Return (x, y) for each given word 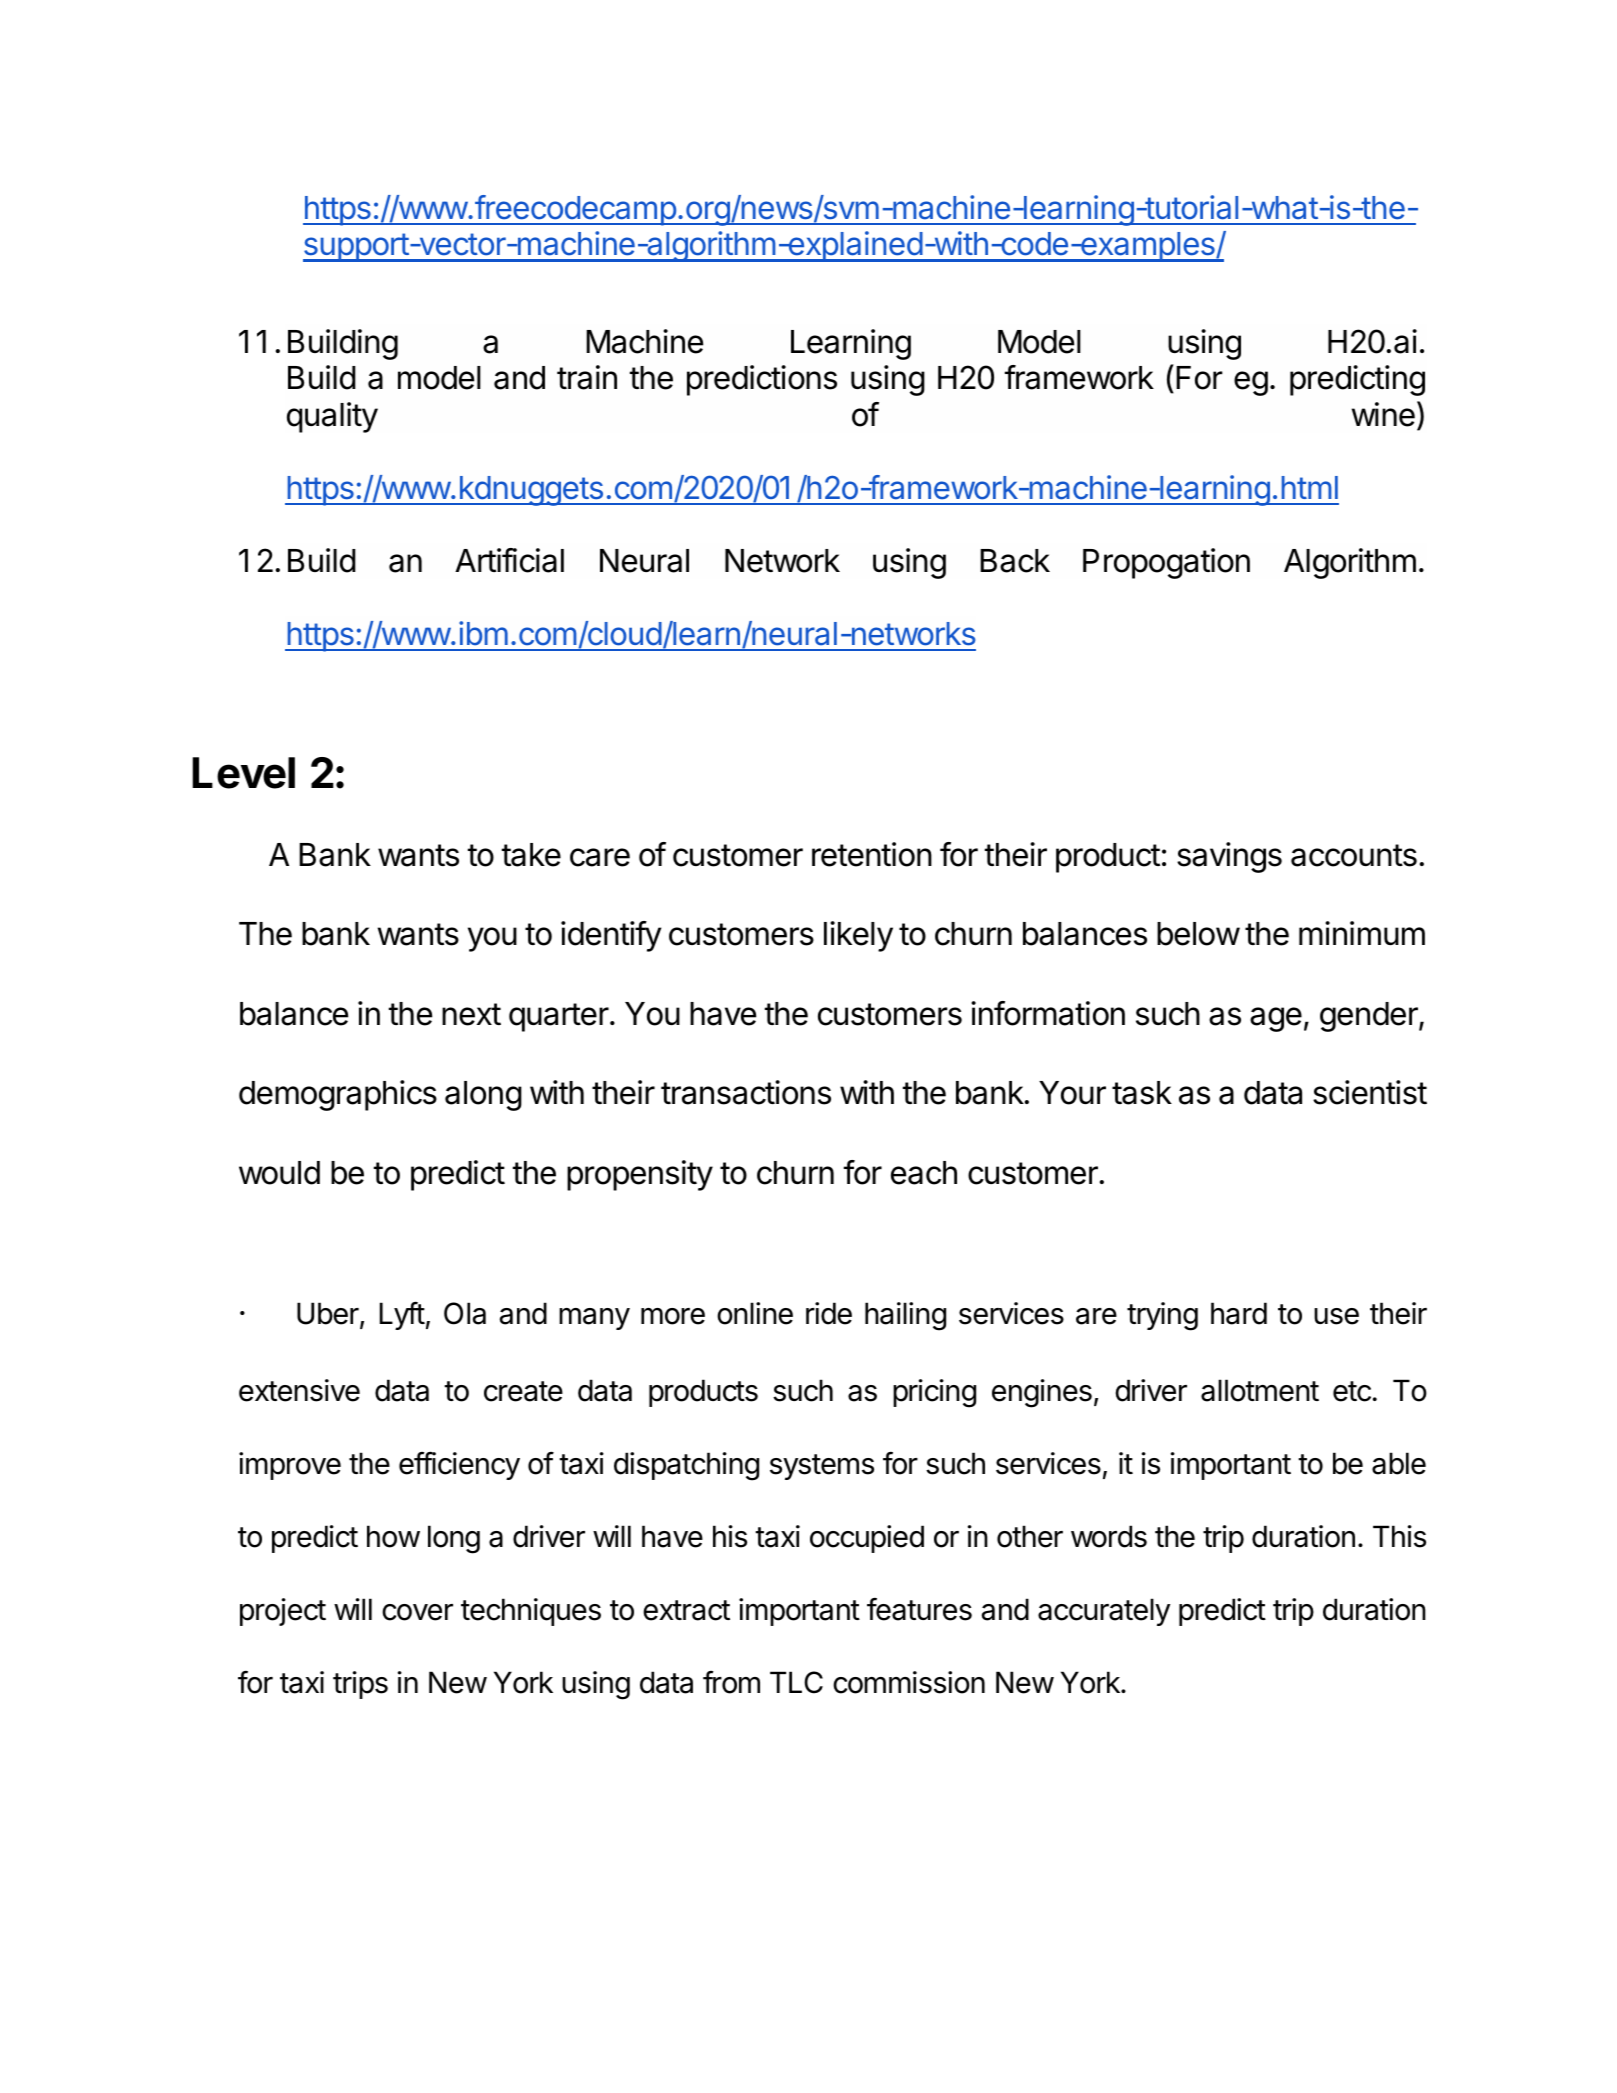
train (587, 377)
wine (1383, 414)
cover (417, 1612)
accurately (1104, 1612)
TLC (796, 1682)
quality (332, 417)
